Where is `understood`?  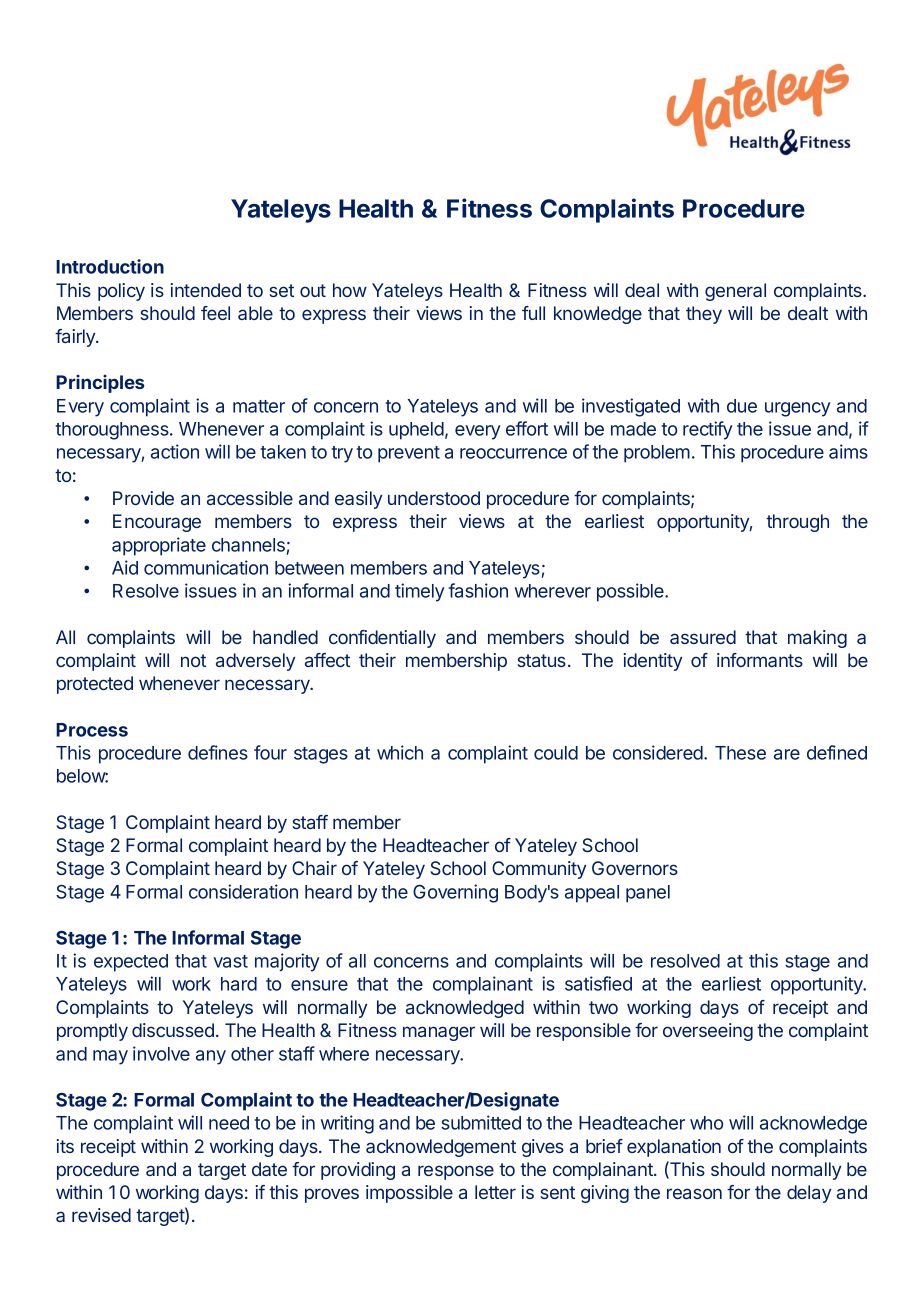 understood is located at coordinates (434, 498).
